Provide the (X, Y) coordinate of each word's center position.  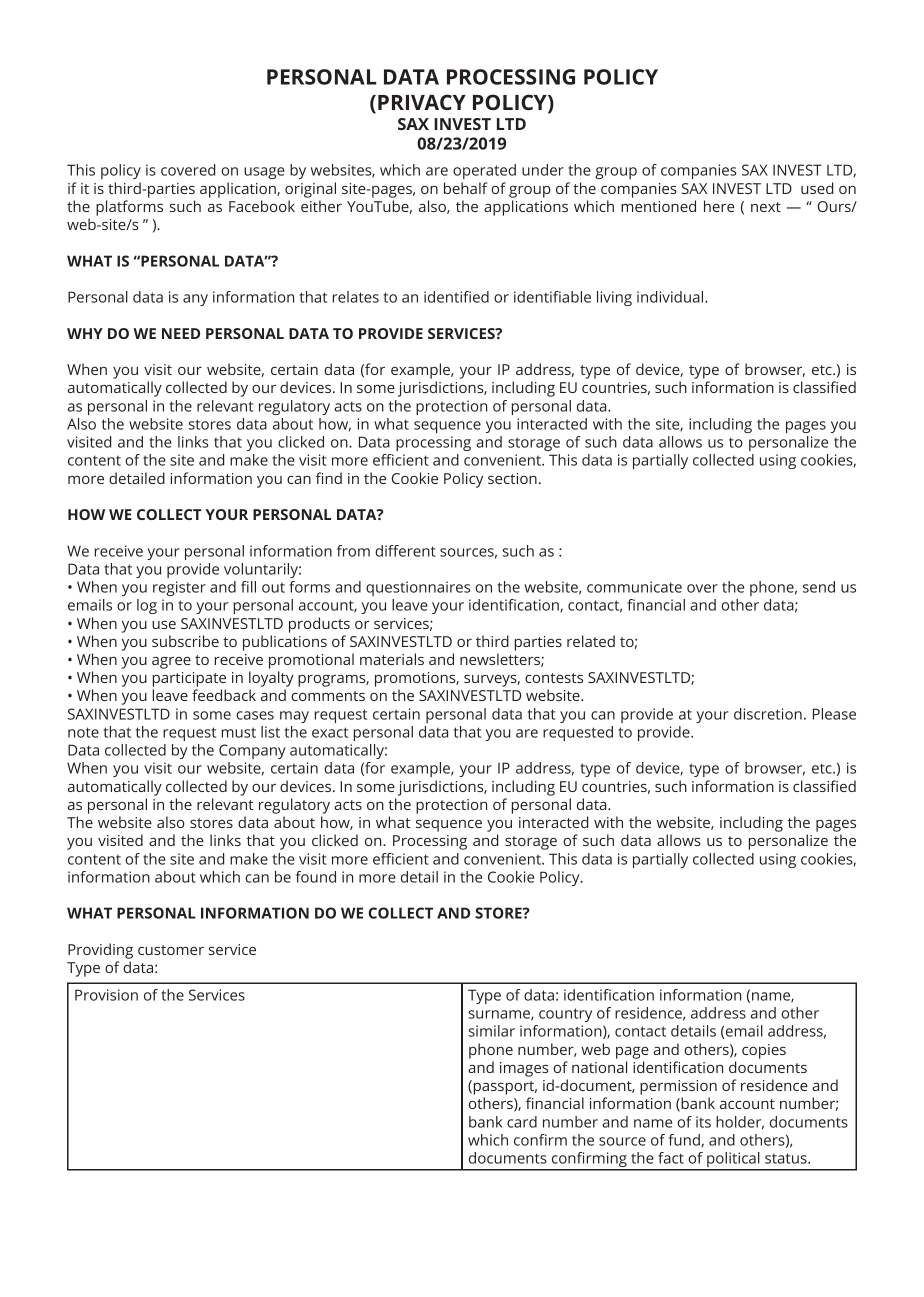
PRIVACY (422, 102)
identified (456, 297)
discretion (768, 714)
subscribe (185, 641)
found (316, 877)
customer (171, 950)
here (719, 206)
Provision (106, 995)
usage (264, 173)
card (522, 1122)
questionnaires (418, 588)
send (819, 587)
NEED (181, 333)
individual (671, 297)
